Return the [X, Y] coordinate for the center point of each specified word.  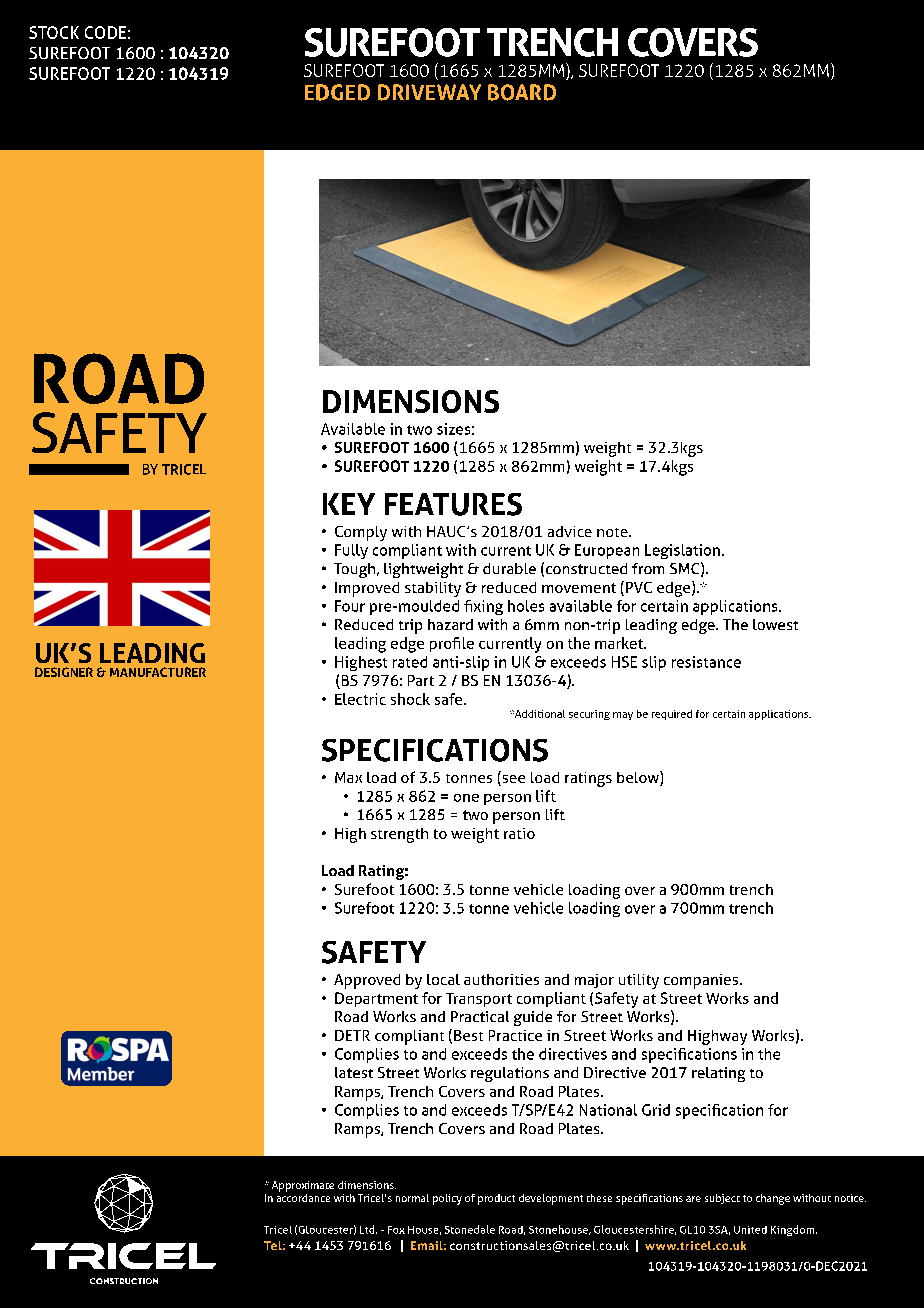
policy [447, 1199]
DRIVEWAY [429, 92]
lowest [775, 624]
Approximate [303, 1186]
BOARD [522, 92]
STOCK [54, 32]
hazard [450, 624]
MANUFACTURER [158, 672]
